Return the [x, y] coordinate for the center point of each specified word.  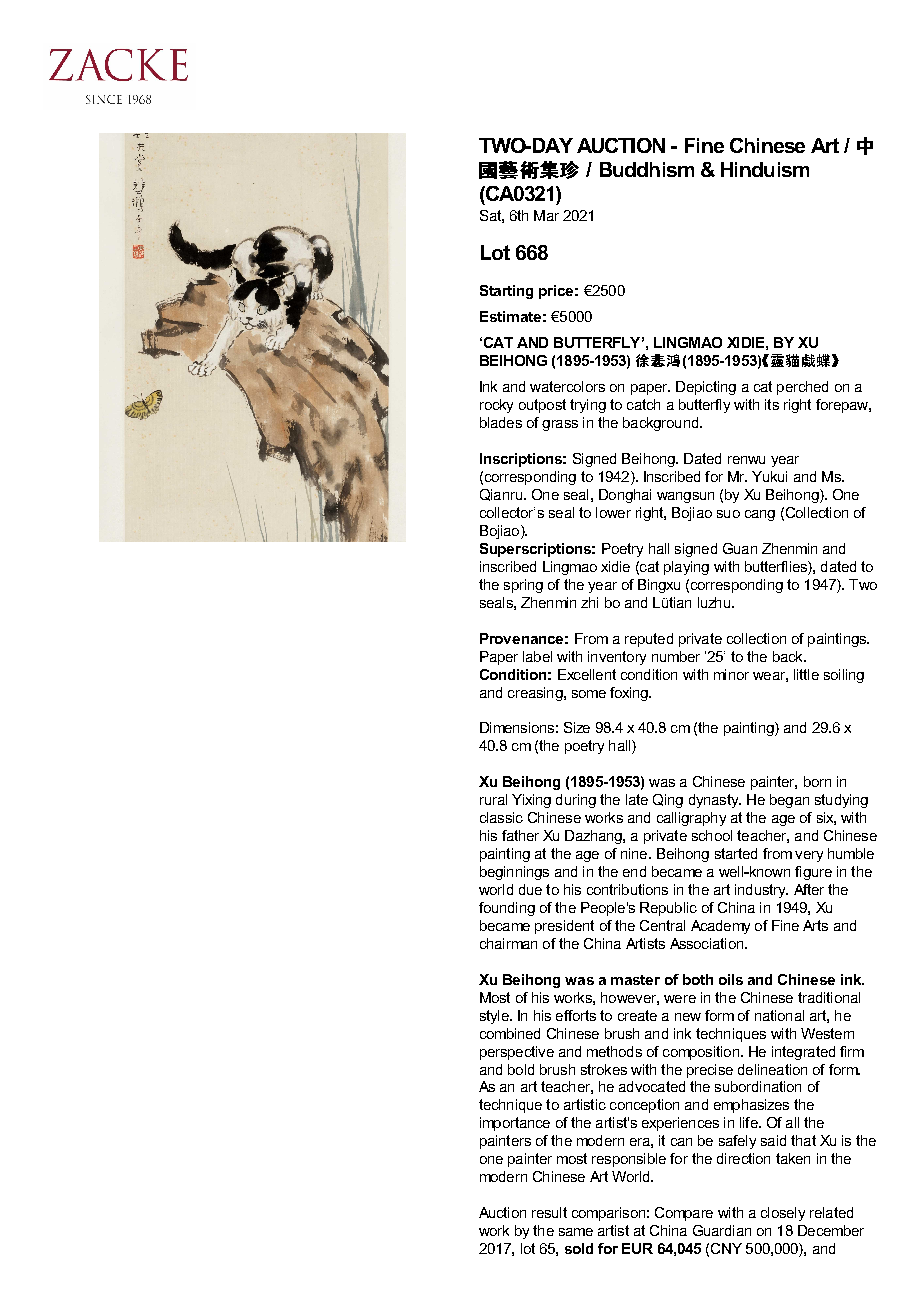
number [676, 656]
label [537, 656]
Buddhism [647, 169]
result [549, 1212]
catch [643, 404]
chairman [508, 943]
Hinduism [765, 169]
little [806, 674]
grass [560, 425]
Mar [546, 215]
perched [802, 388]
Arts [815, 925]
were [680, 999]
